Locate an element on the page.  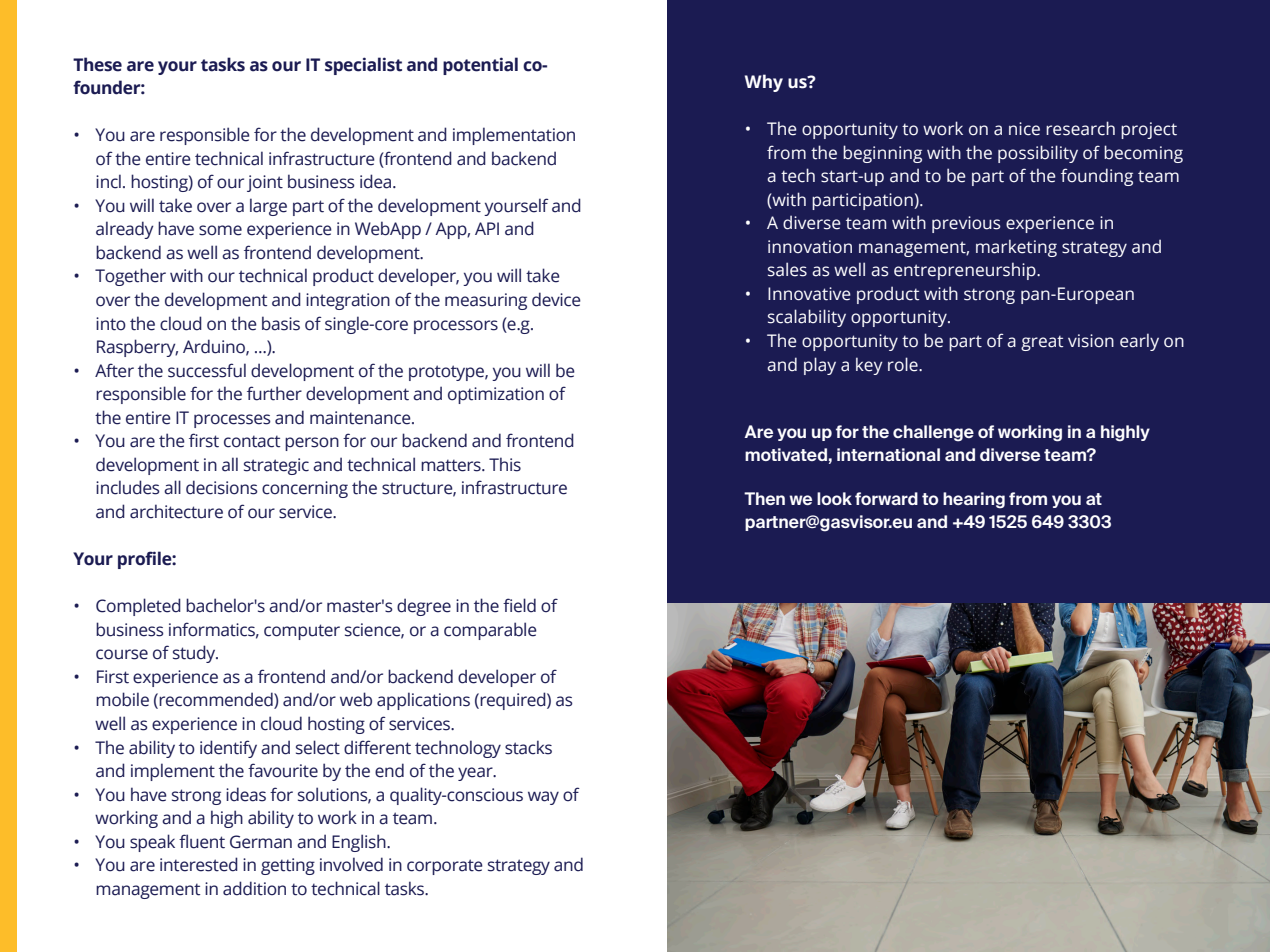
interested is located at coordinates (199, 864).
